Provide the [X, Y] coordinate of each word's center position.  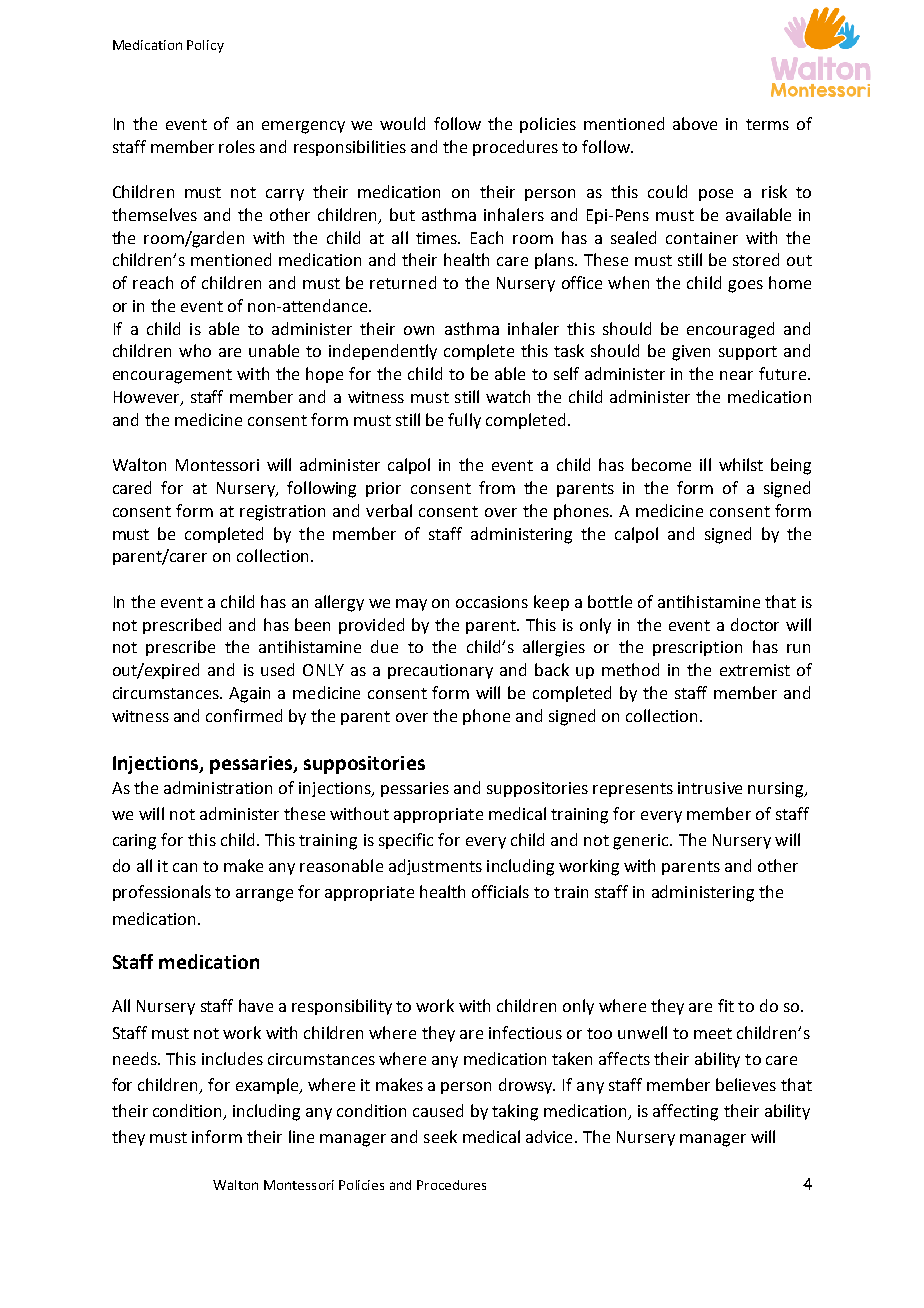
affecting [685, 1112]
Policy [205, 46]
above [695, 123]
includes [232, 1058]
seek [440, 1136]
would [402, 123]
